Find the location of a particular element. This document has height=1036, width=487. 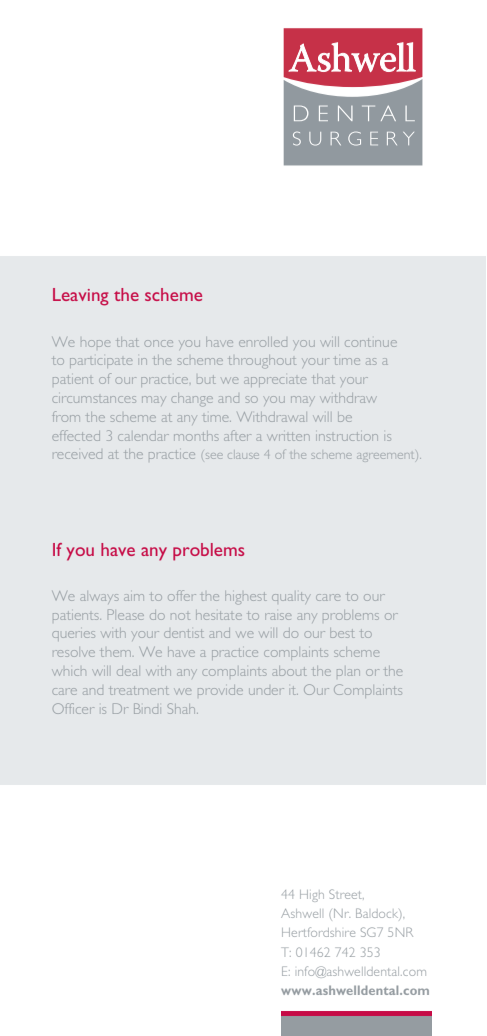

best is located at coordinates (342, 634).
